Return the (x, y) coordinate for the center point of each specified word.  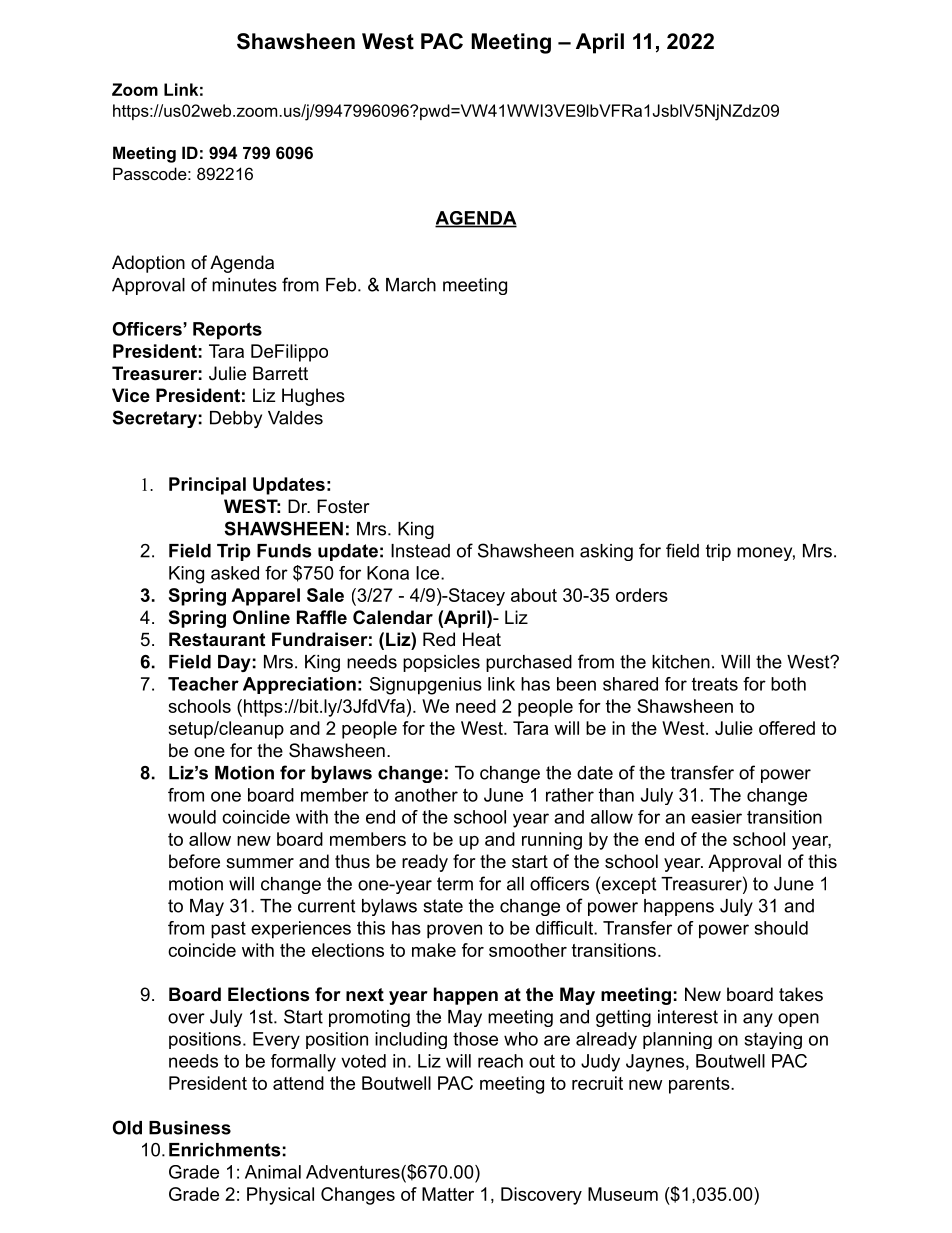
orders (642, 595)
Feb (341, 285)
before (194, 861)
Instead (420, 551)
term (455, 884)
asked (235, 573)
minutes (244, 285)
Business (190, 1128)
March (411, 285)
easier (716, 817)
